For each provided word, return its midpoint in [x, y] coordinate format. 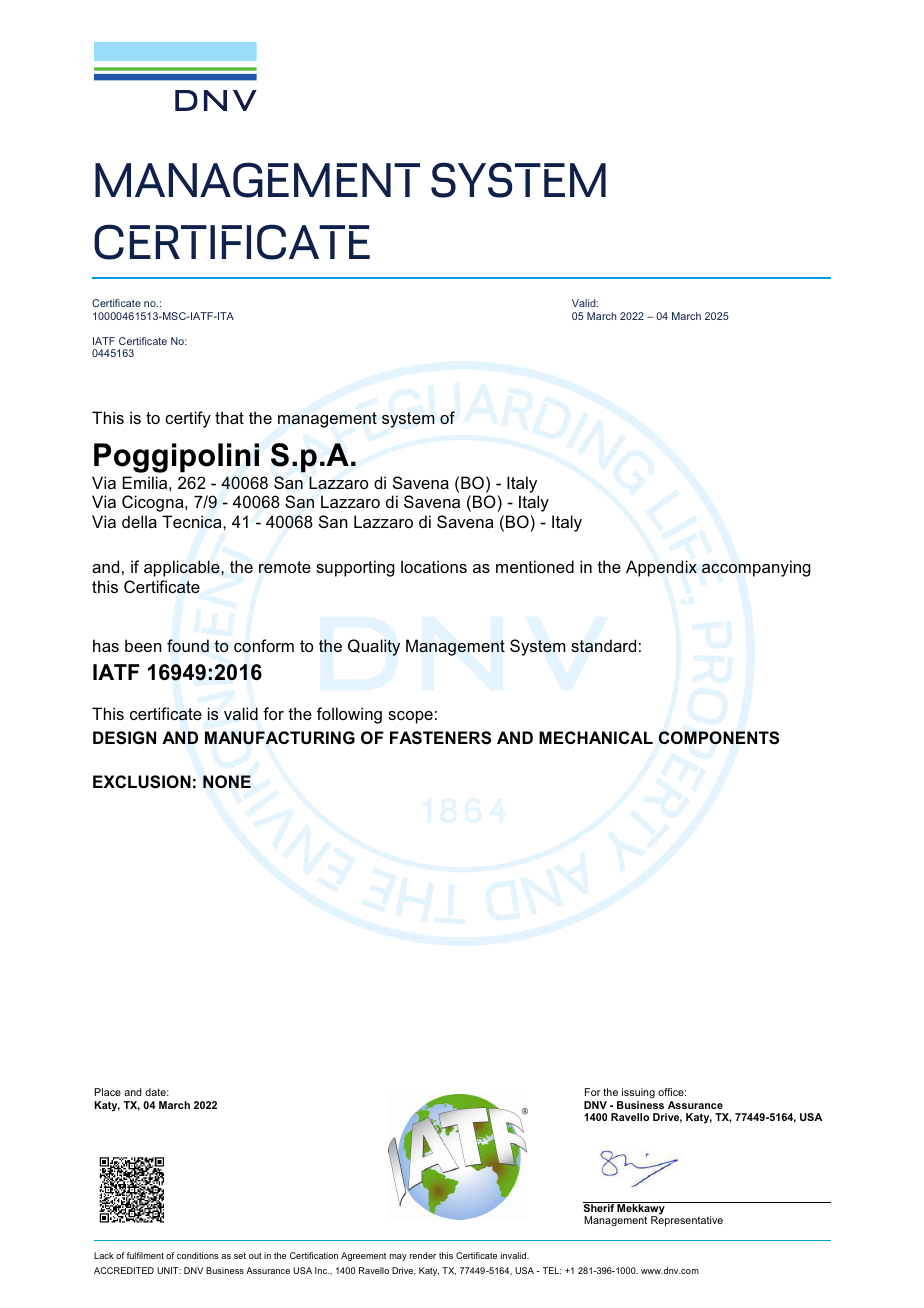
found [188, 646]
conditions [197, 1255]
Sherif [599, 1207]
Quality [374, 647]
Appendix [661, 568]
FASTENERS [440, 738]
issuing [637, 1095]
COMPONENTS [719, 738]
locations [434, 566]
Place [108, 1092]
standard [603, 645]
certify [188, 419]
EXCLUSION [142, 782]
